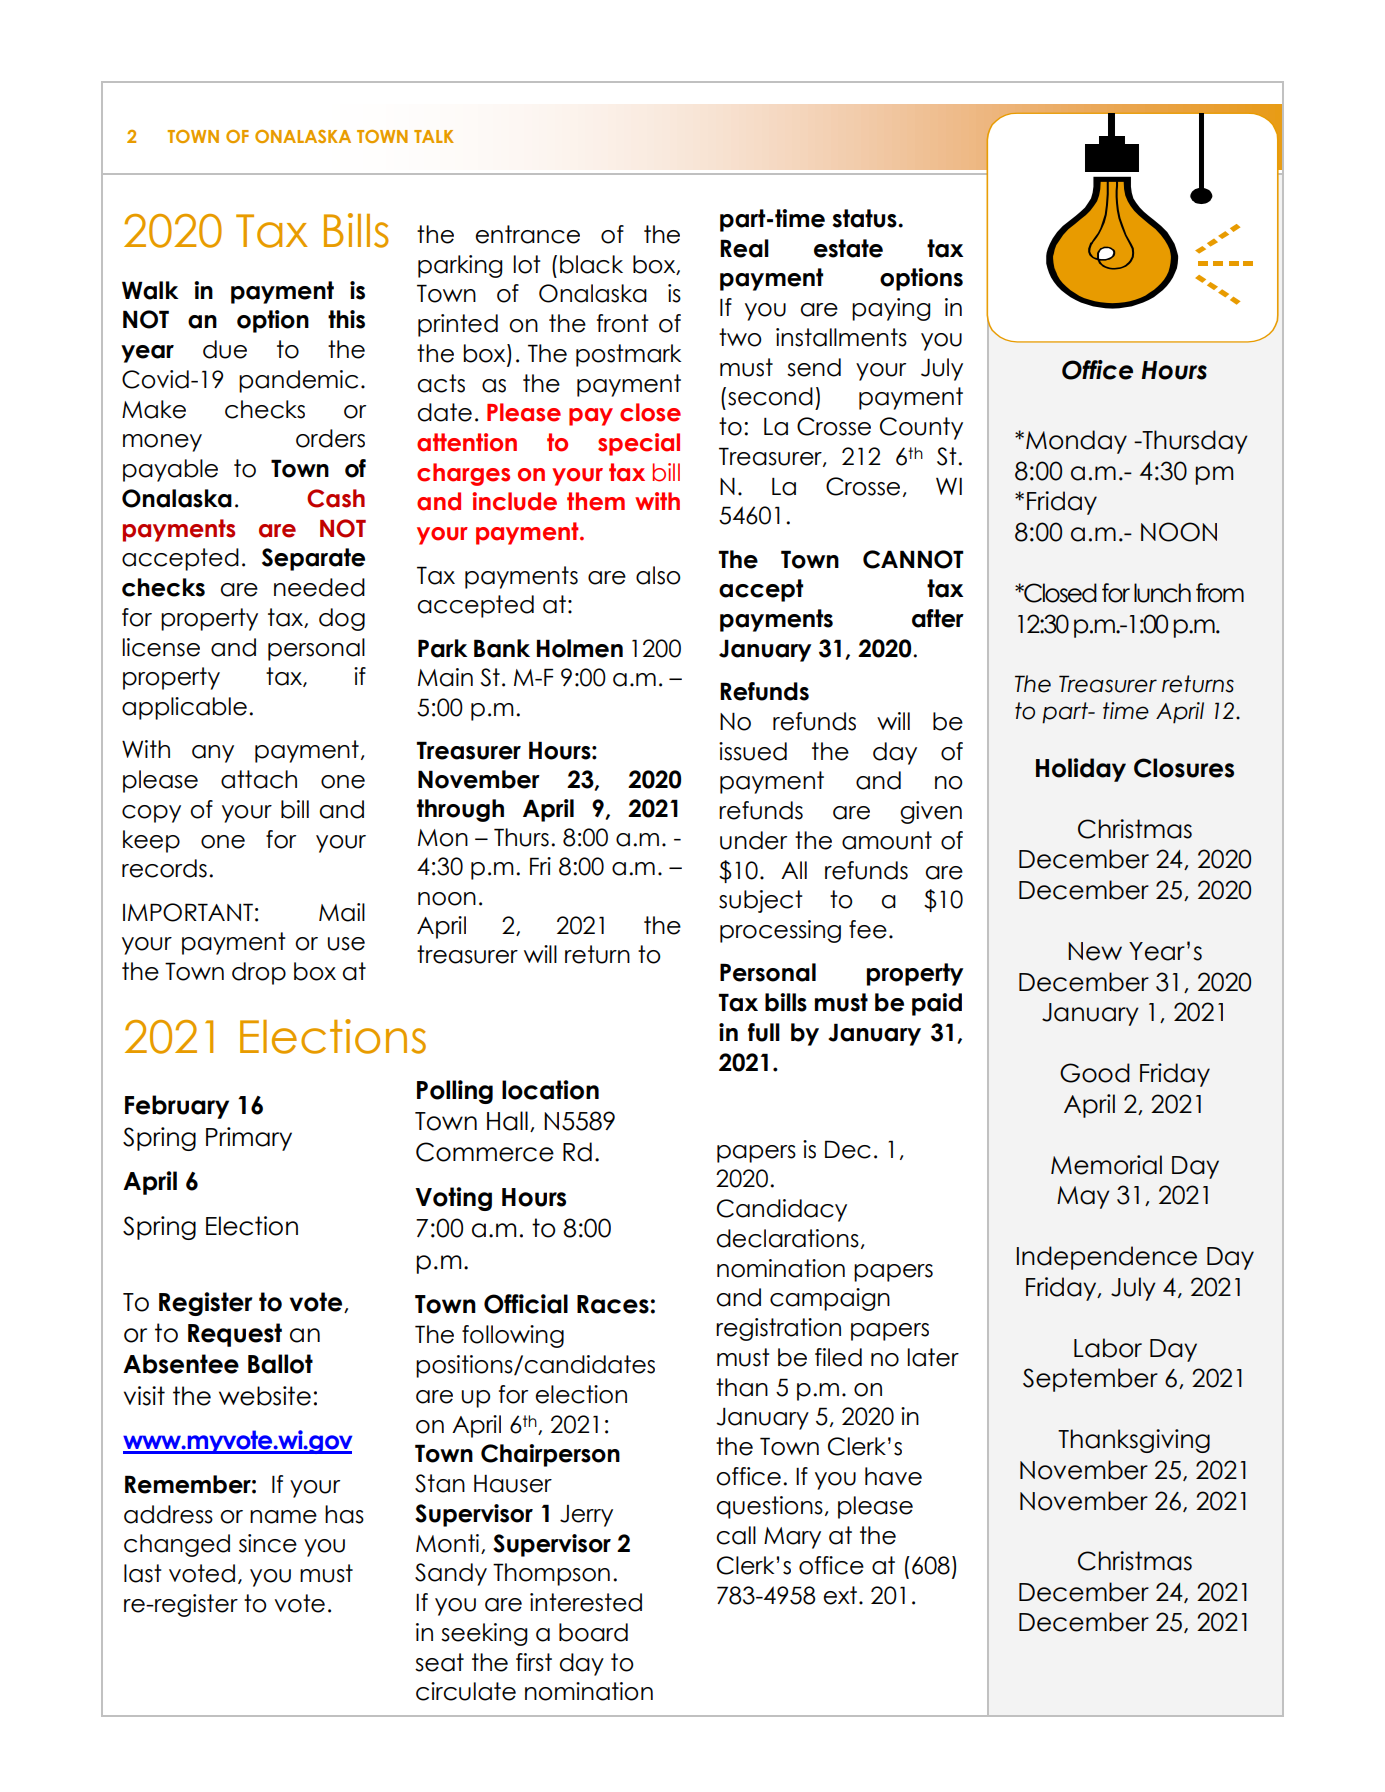 This screenshot has height=1792, width=1385. What do you see at coordinates (761, 901) in the screenshot?
I see `subject` at bounding box center [761, 901].
